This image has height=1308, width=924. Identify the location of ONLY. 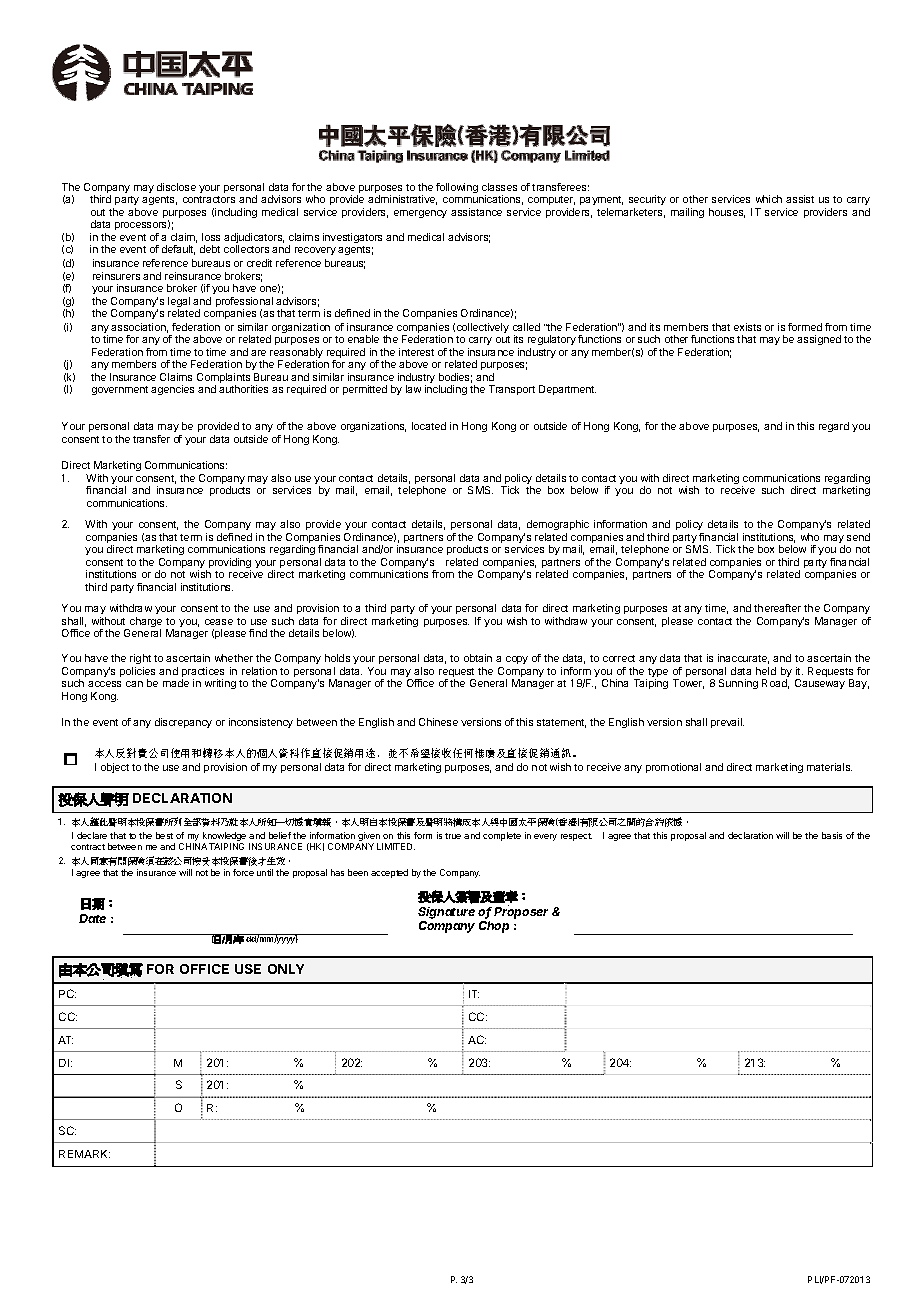
(286, 969).
